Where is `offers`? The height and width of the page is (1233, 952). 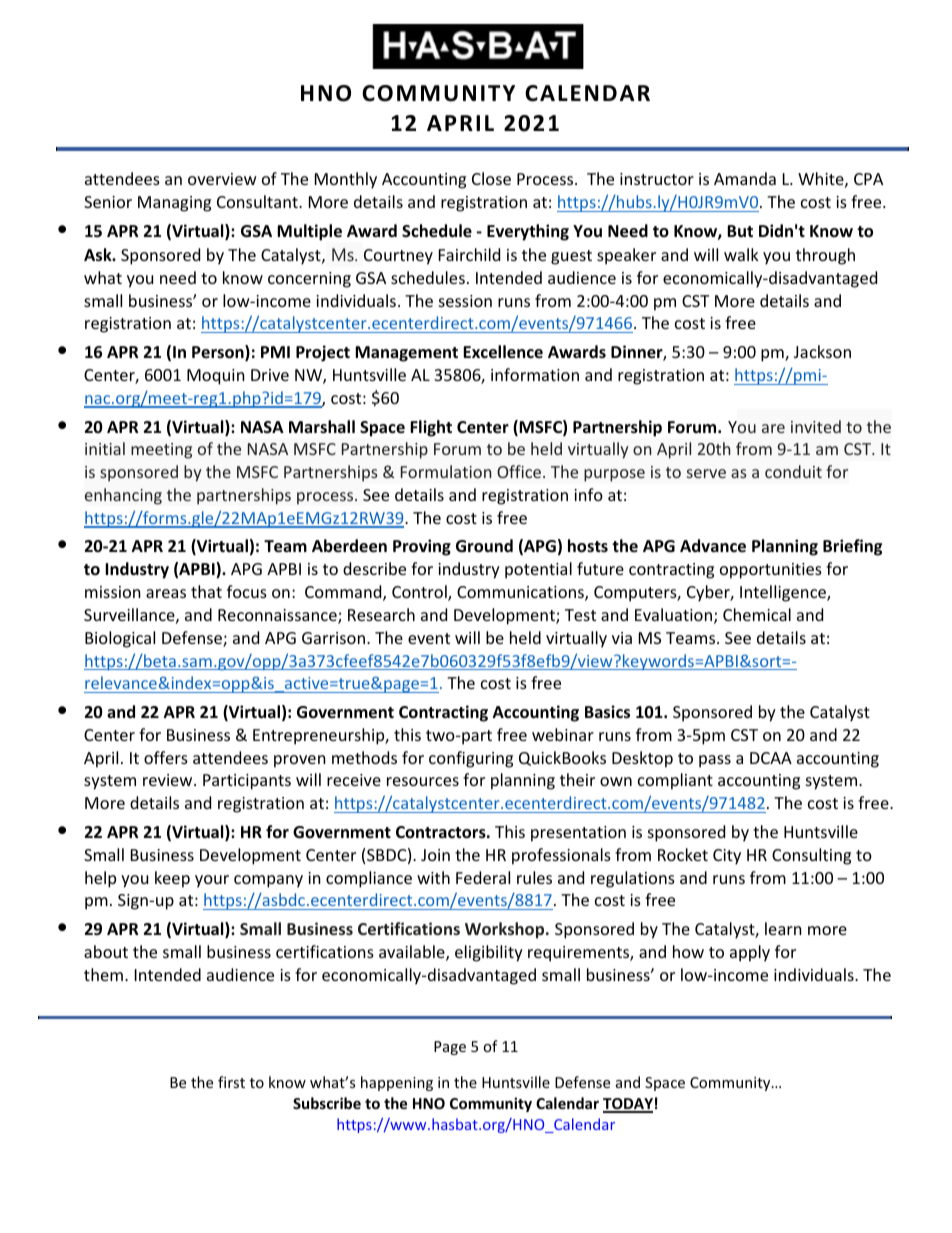
offers is located at coordinates (166, 757).
